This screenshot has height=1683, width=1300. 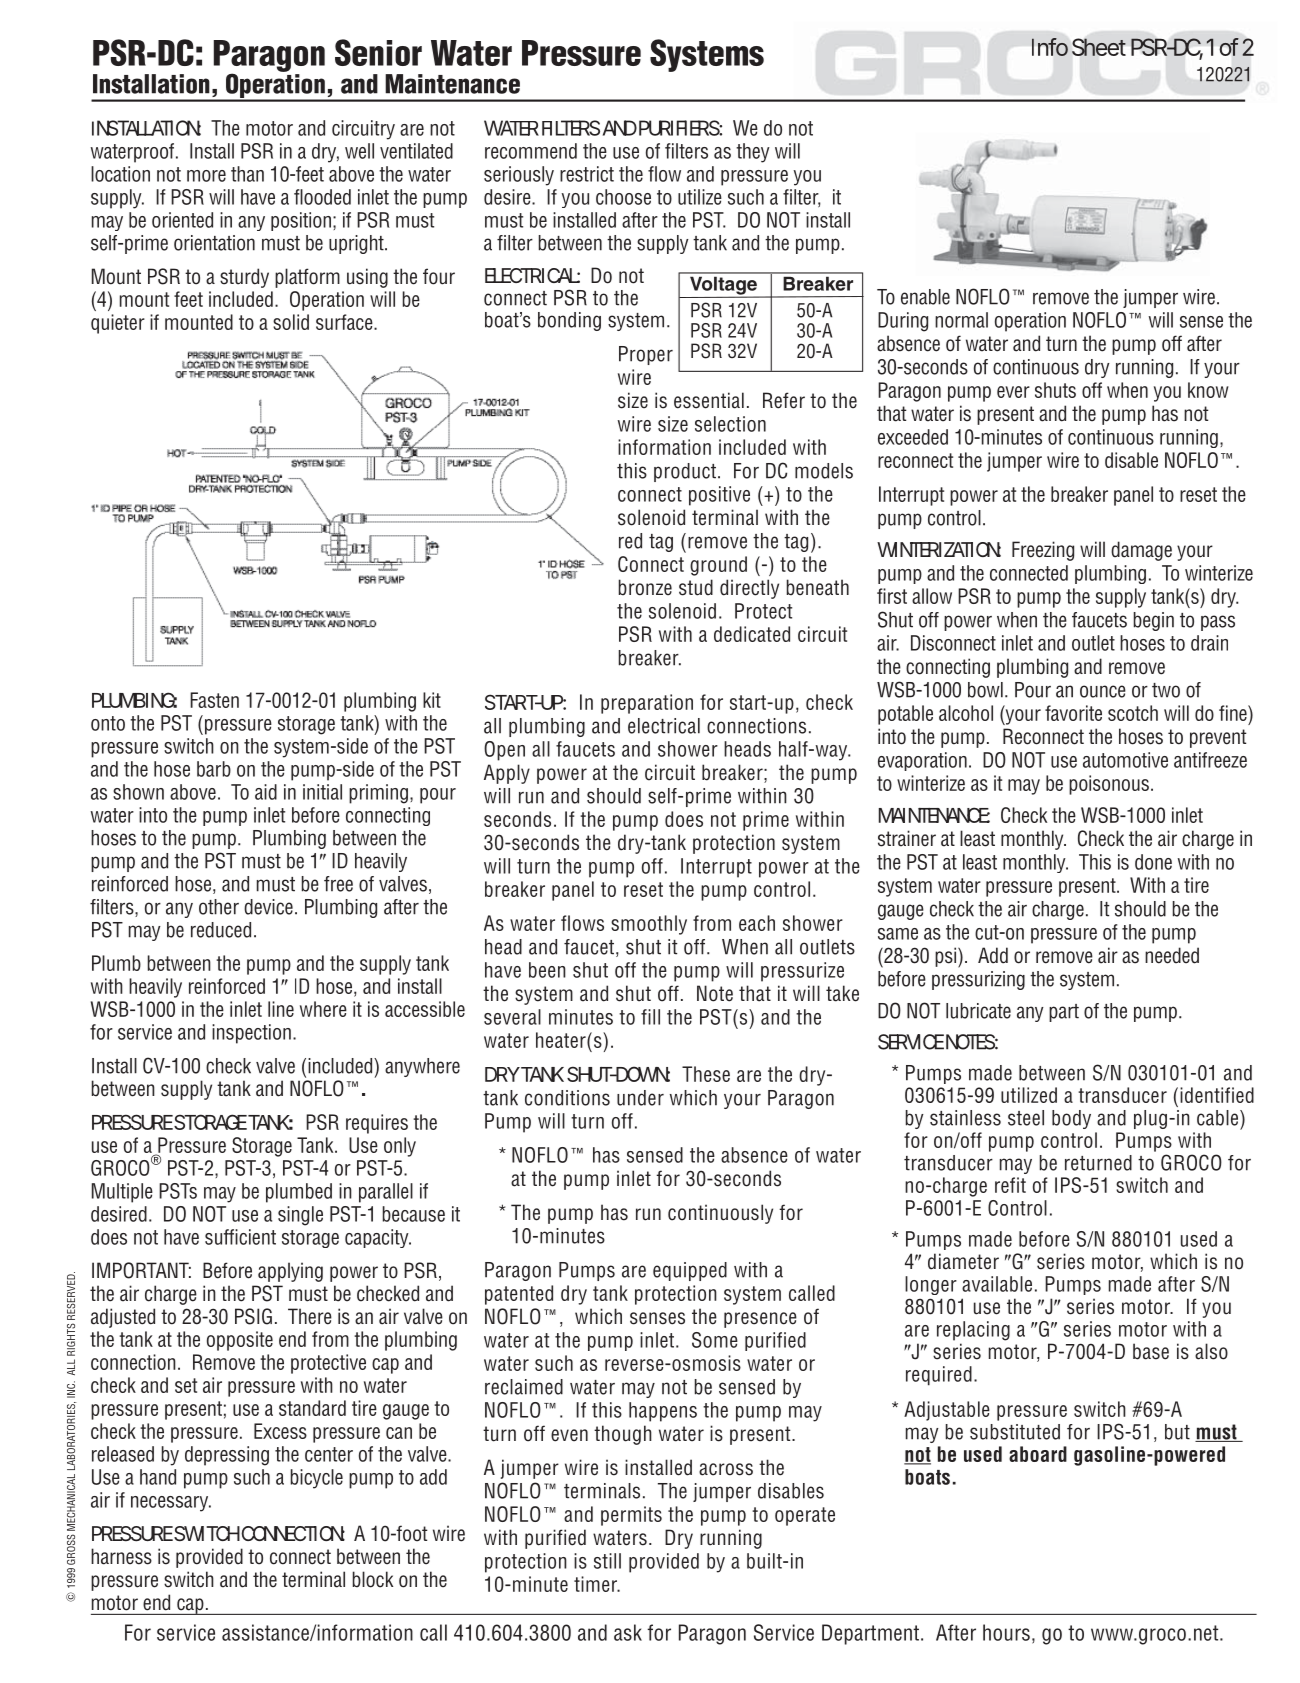 I want to click on under, so click(x=640, y=1098).
